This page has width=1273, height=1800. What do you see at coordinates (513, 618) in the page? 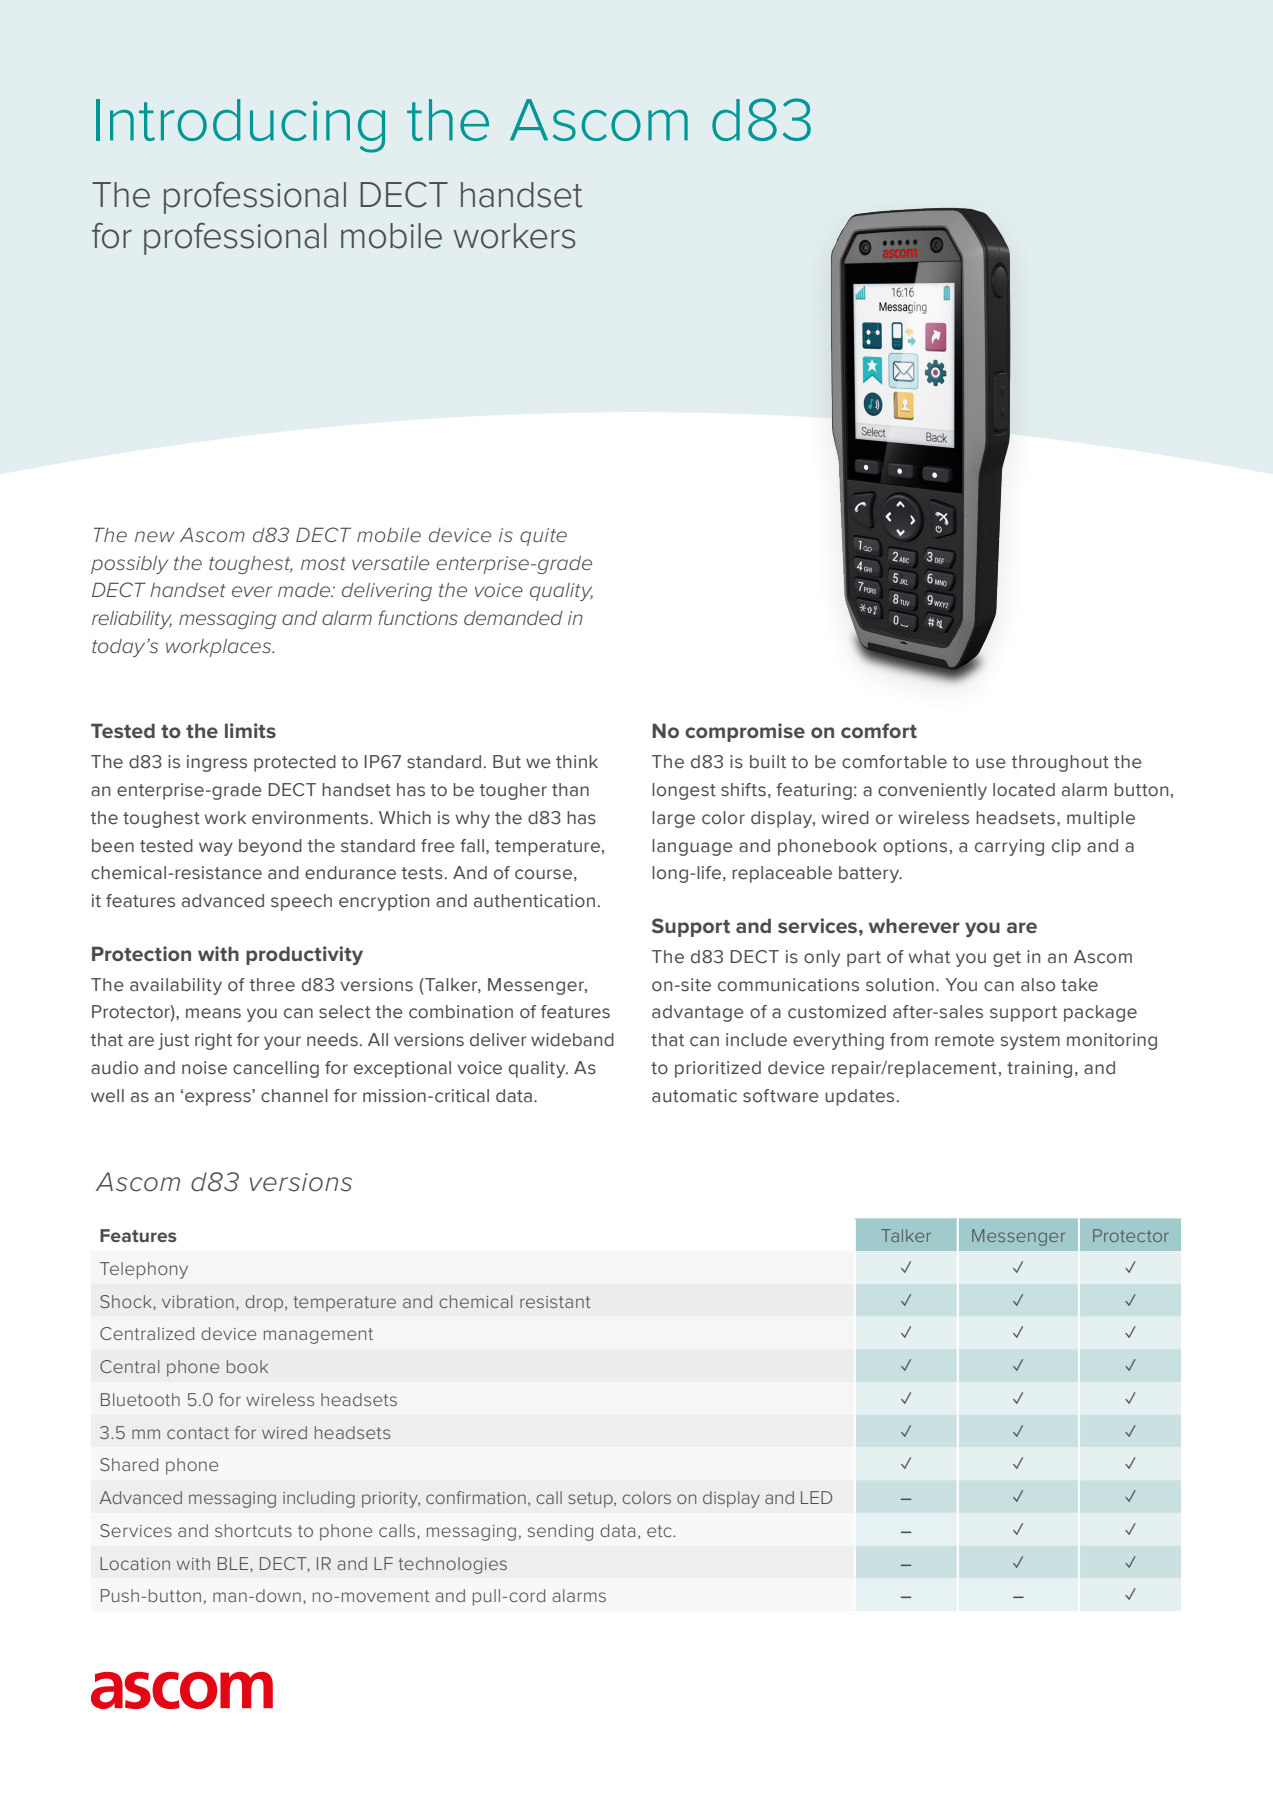
I see `demanded` at bounding box center [513, 618].
